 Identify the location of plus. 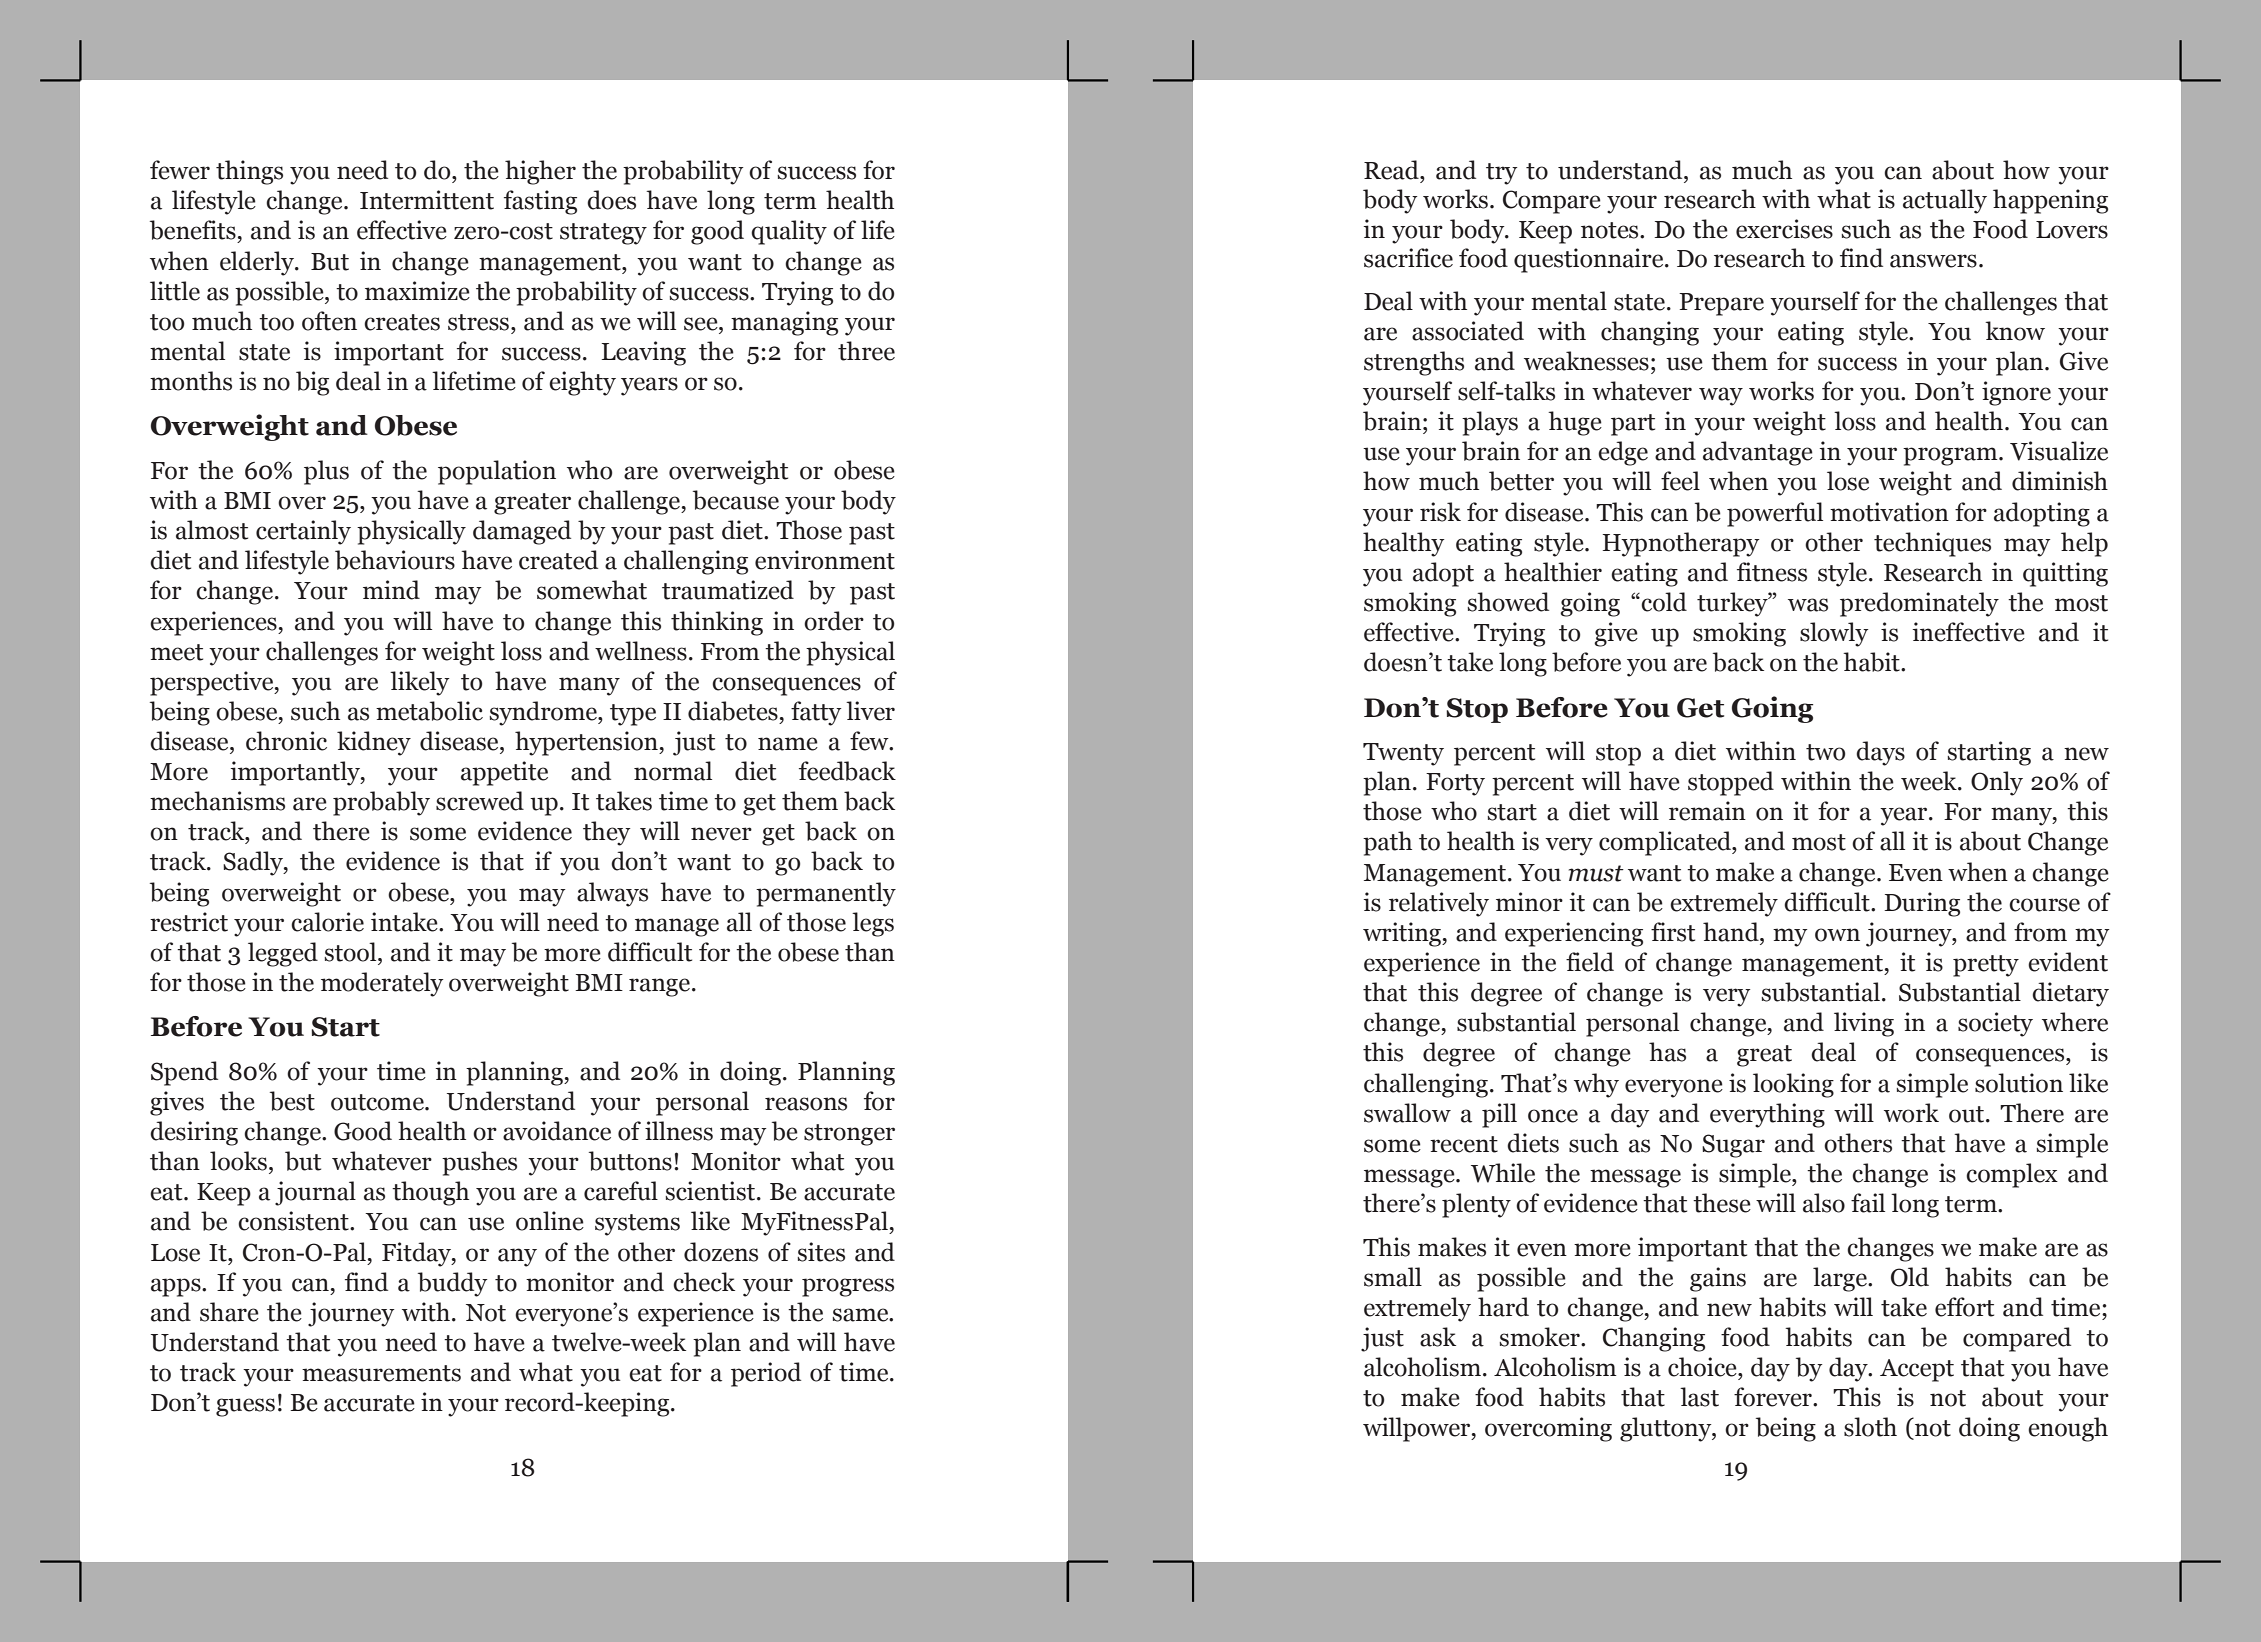
(326, 472).
